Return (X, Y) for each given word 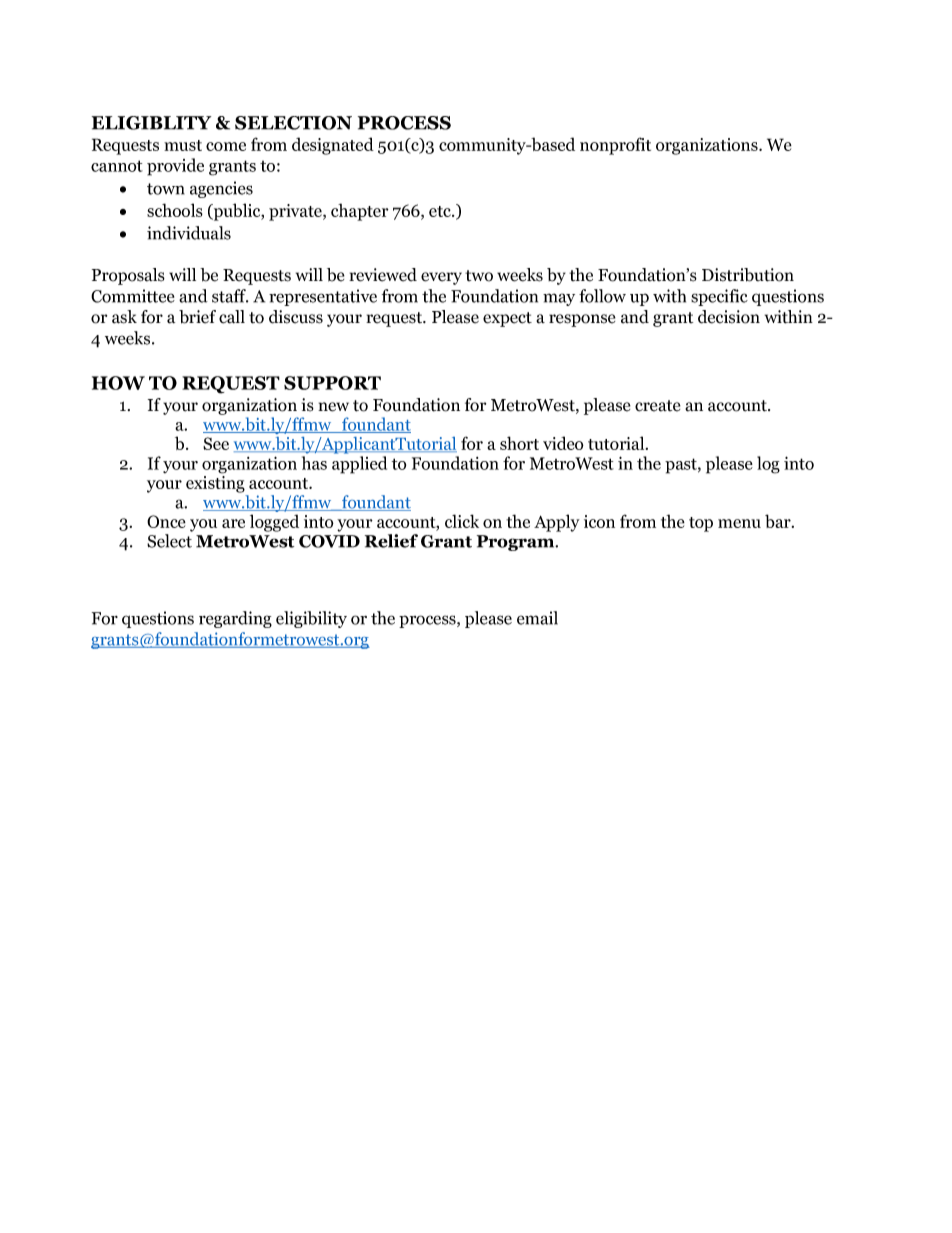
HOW (118, 383)
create (658, 406)
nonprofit (615, 146)
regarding (235, 619)
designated (333, 146)
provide (175, 167)
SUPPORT (332, 383)
